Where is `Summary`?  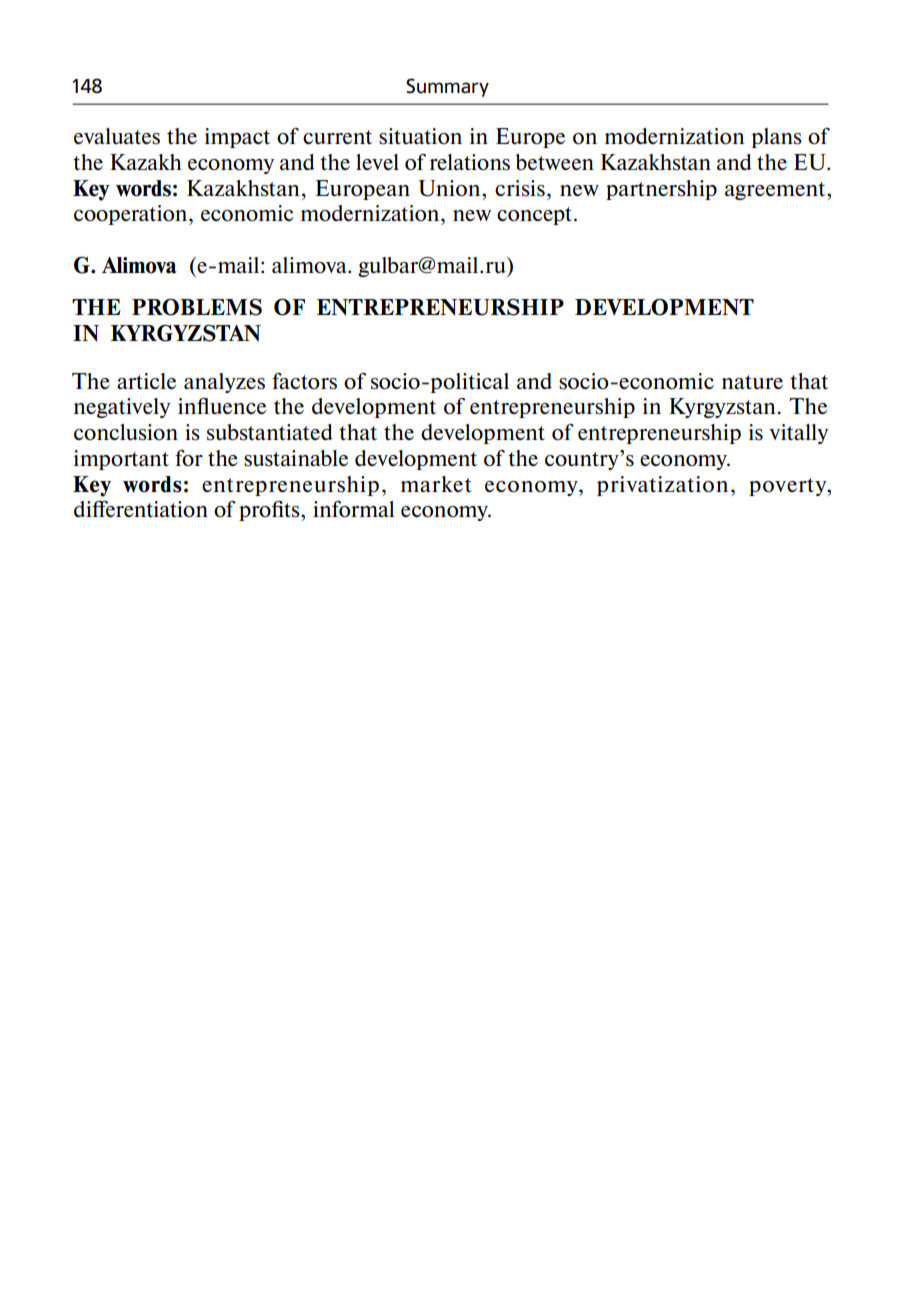 Summary is located at coordinates (447, 87).
